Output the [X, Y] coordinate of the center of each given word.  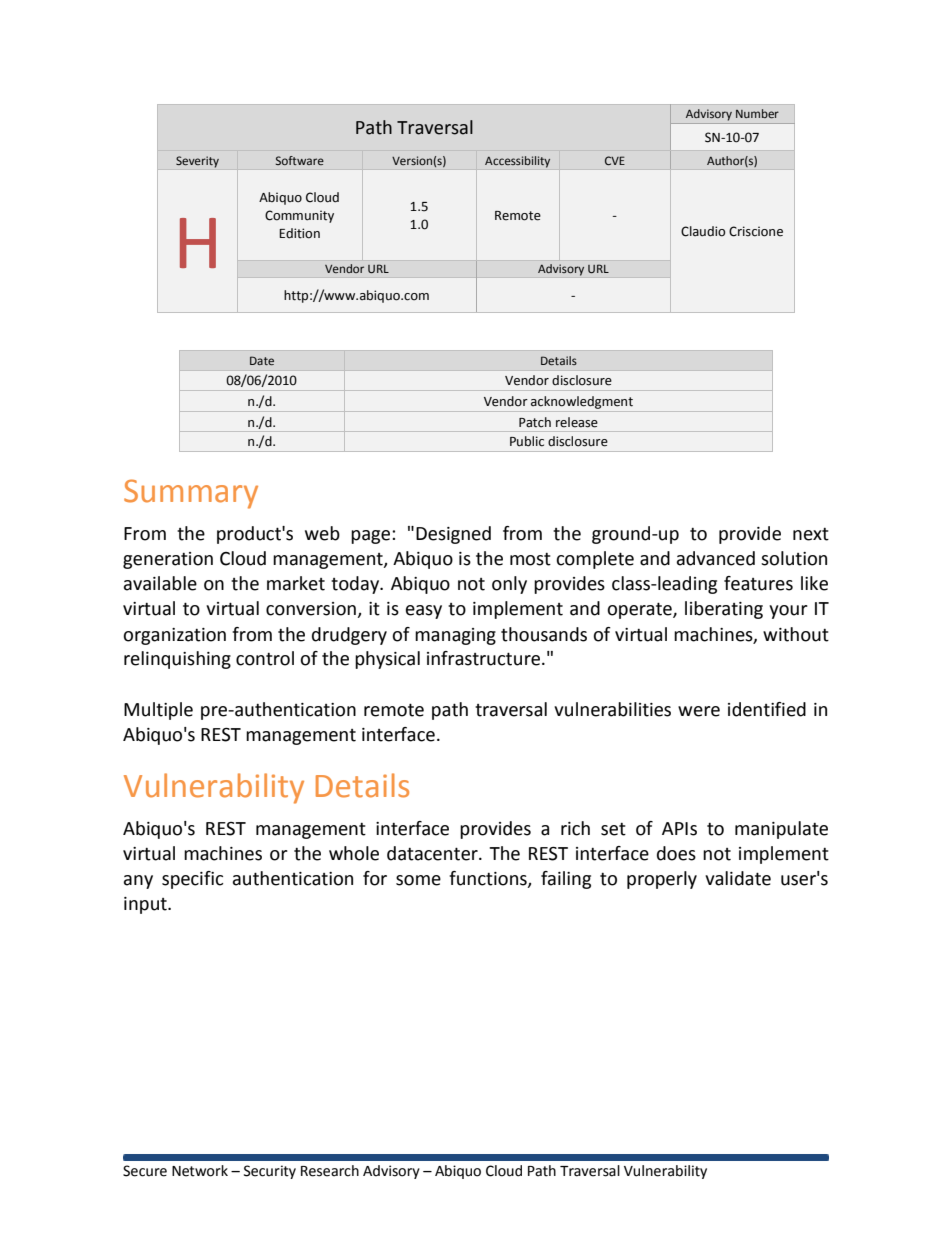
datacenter [433, 853]
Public [527, 441]
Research [330, 1171]
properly [662, 880]
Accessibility [517, 162]
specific [192, 880]
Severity [197, 162]
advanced [716, 558]
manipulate [781, 830]
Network [200, 1171]
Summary [191, 494]
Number [757, 113]
